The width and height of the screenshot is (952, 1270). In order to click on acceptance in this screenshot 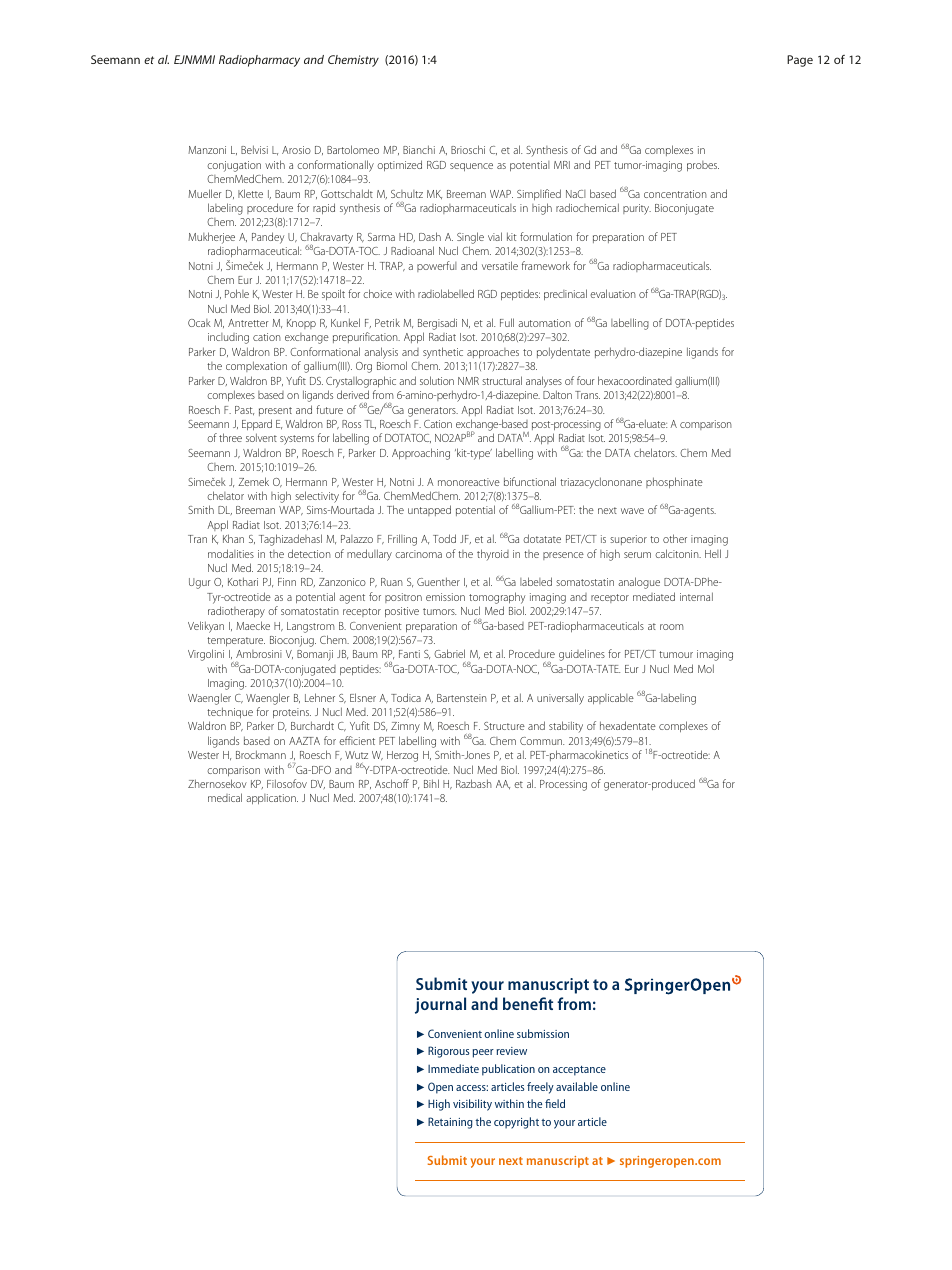, I will do `click(579, 1071)`.
